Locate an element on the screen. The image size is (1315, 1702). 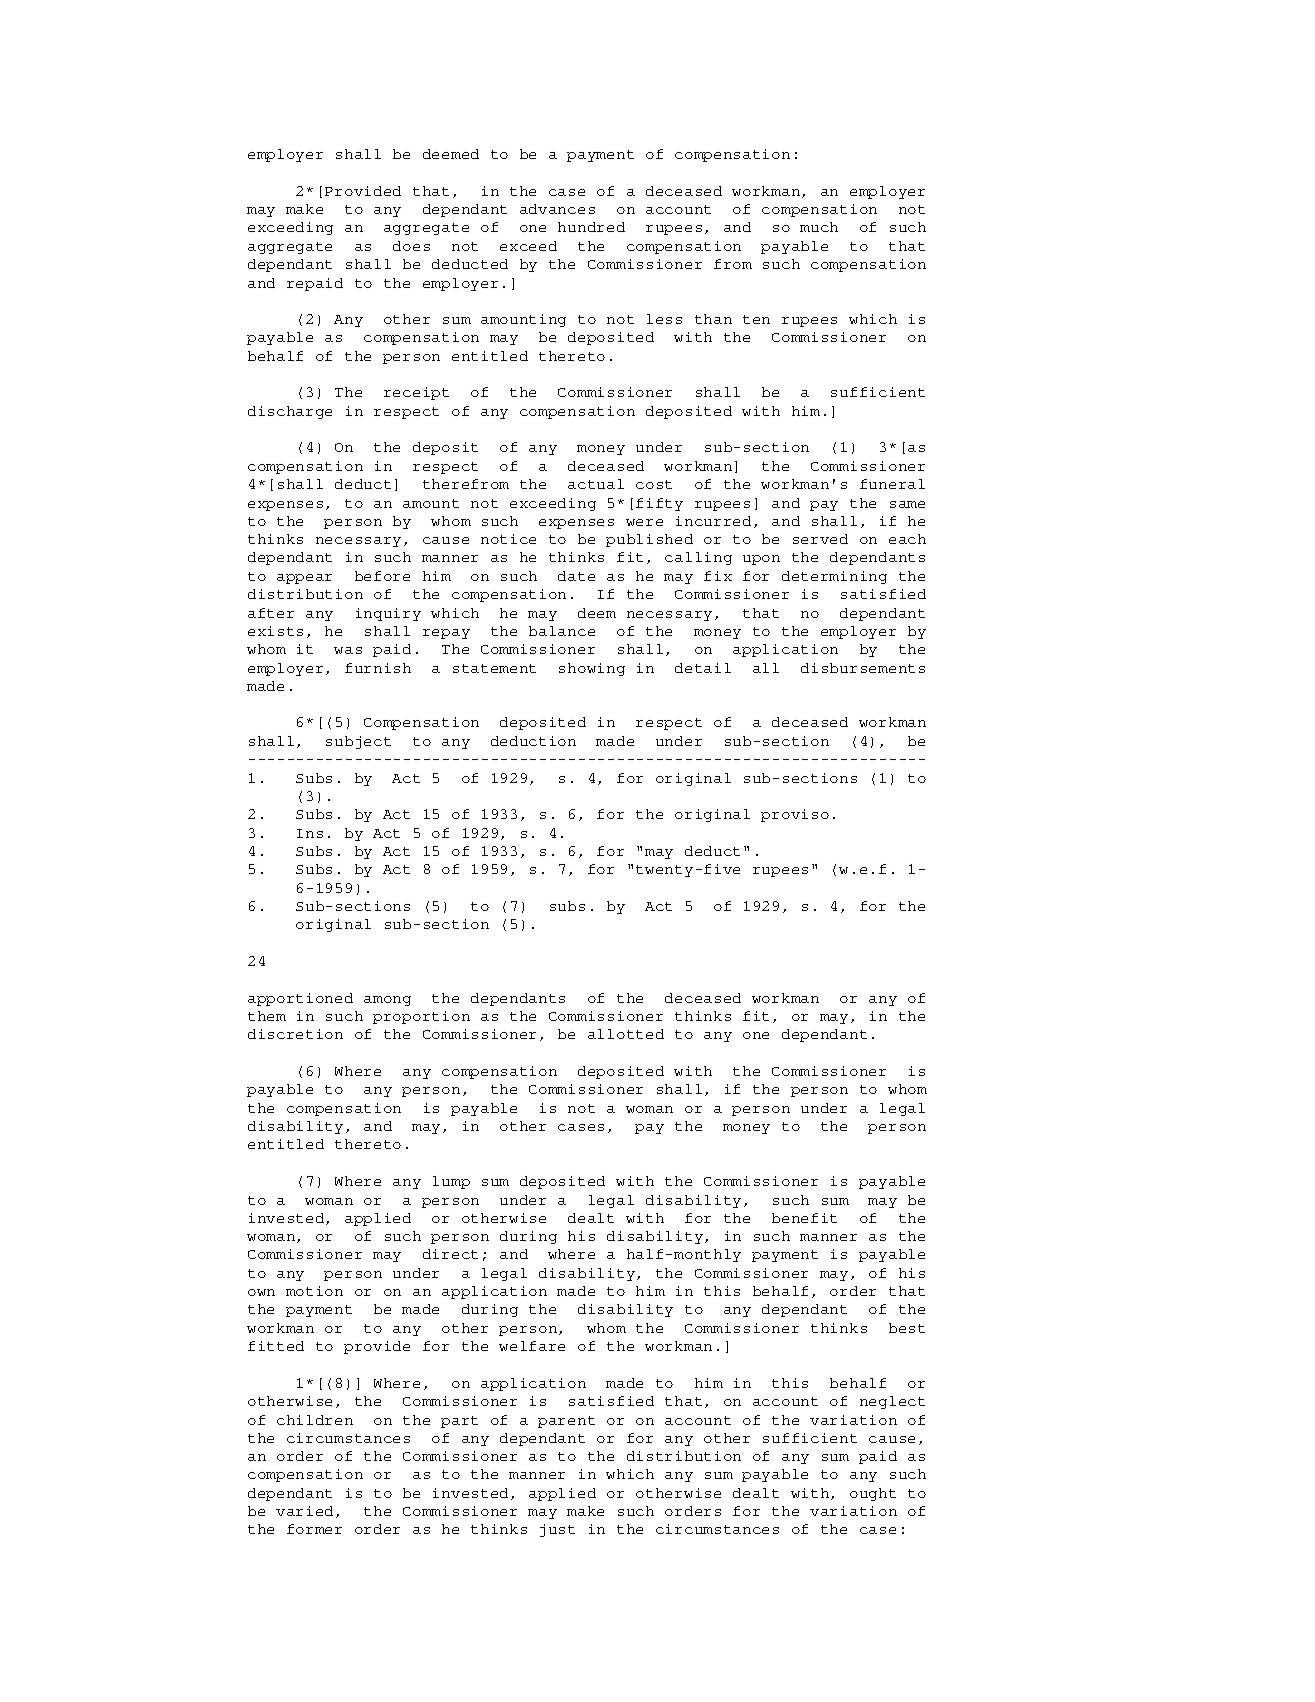
much is located at coordinates (819, 227).
